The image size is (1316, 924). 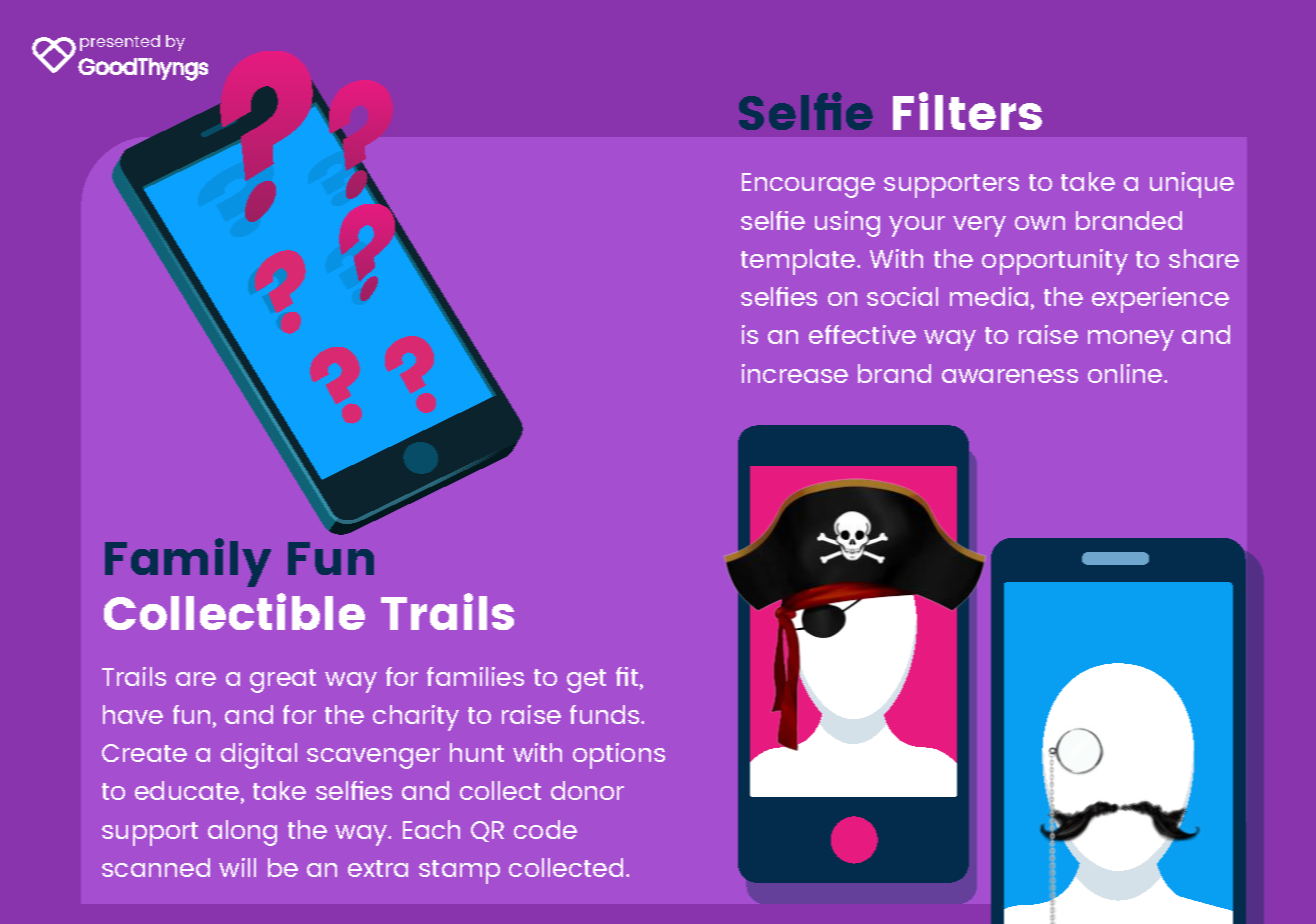 I want to click on donor, so click(x=587, y=790).
